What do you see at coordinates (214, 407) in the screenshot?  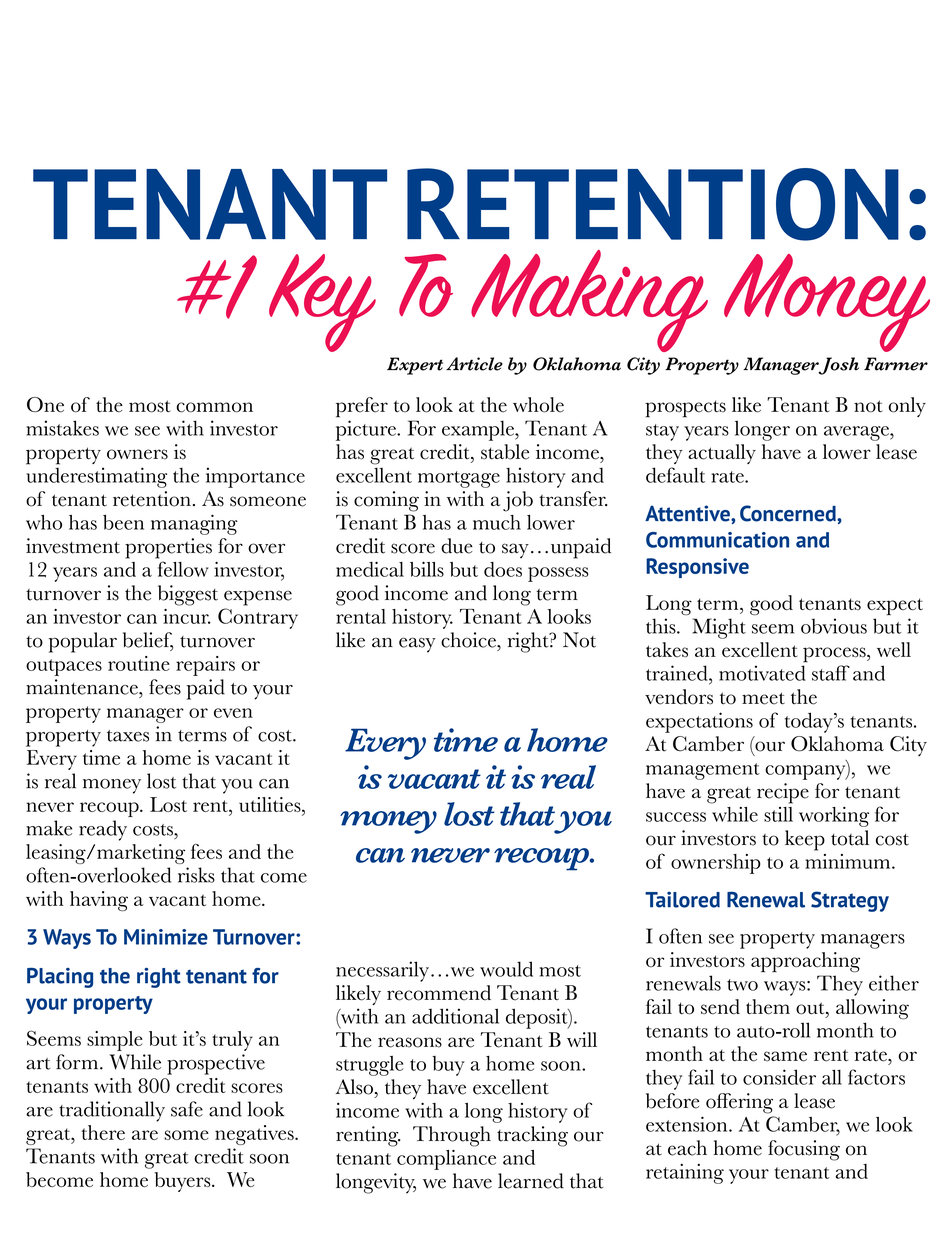 I see `common` at bounding box center [214, 407].
